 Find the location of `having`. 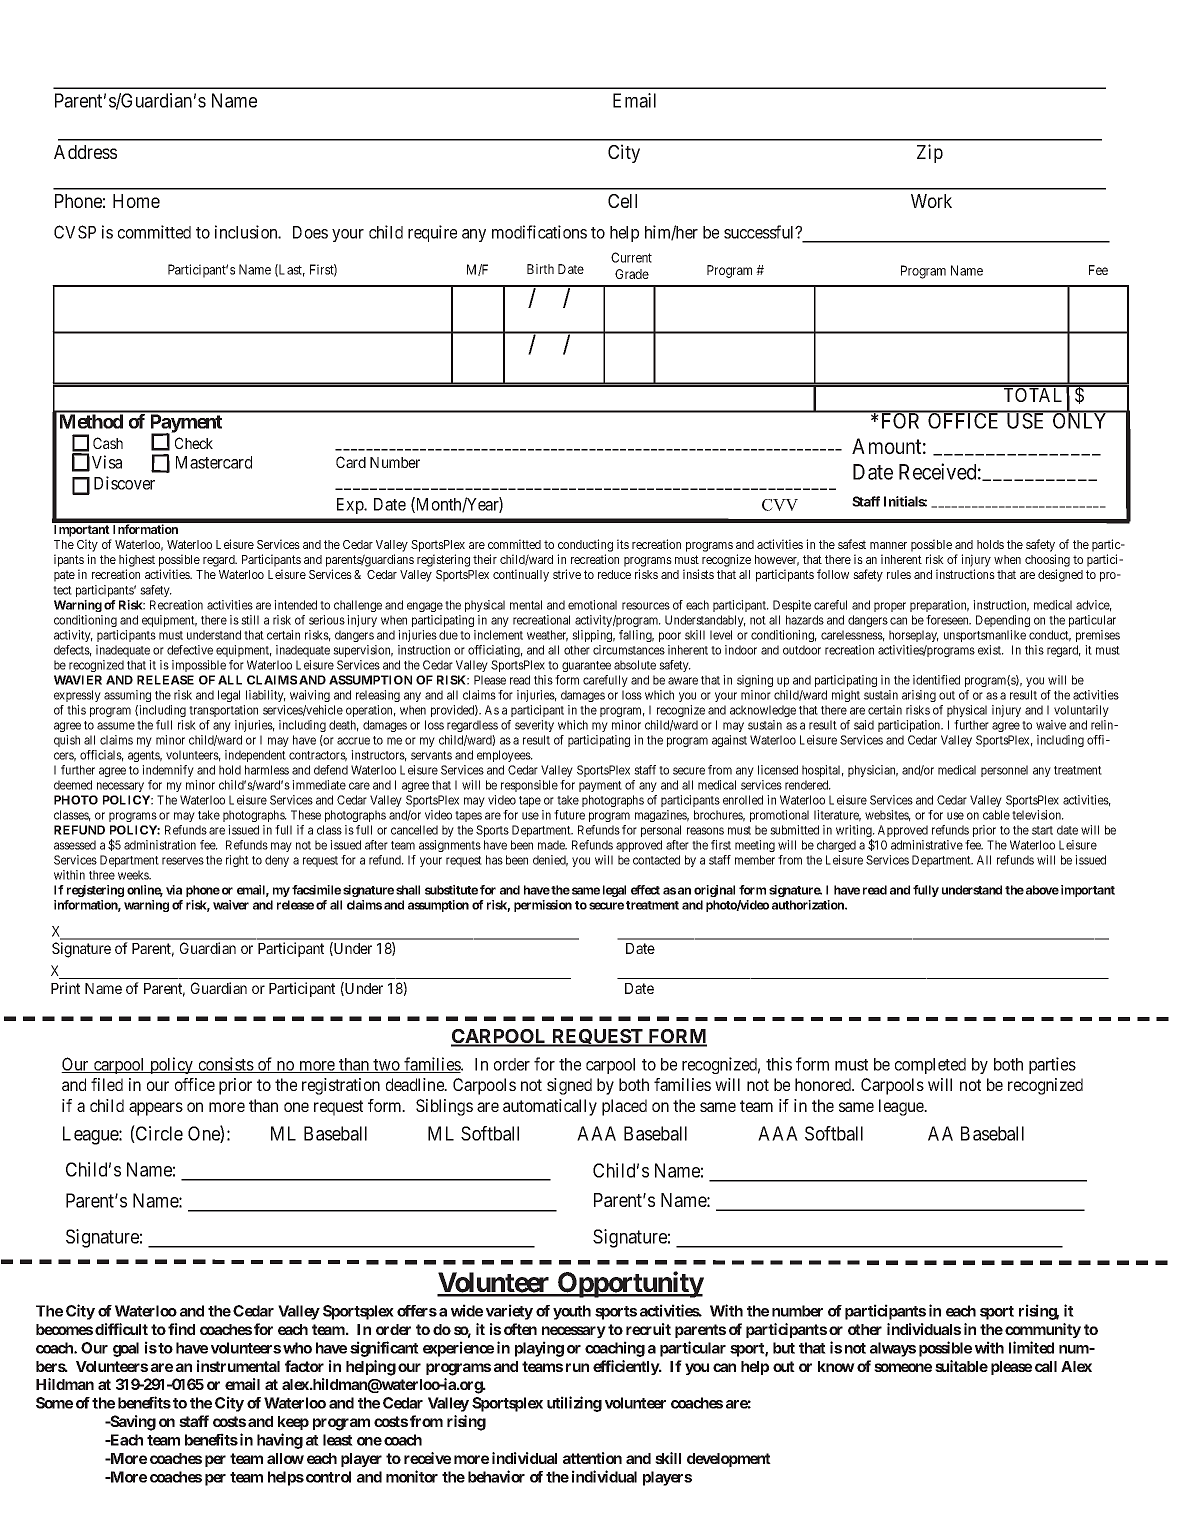

having is located at coordinates (280, 1441).
